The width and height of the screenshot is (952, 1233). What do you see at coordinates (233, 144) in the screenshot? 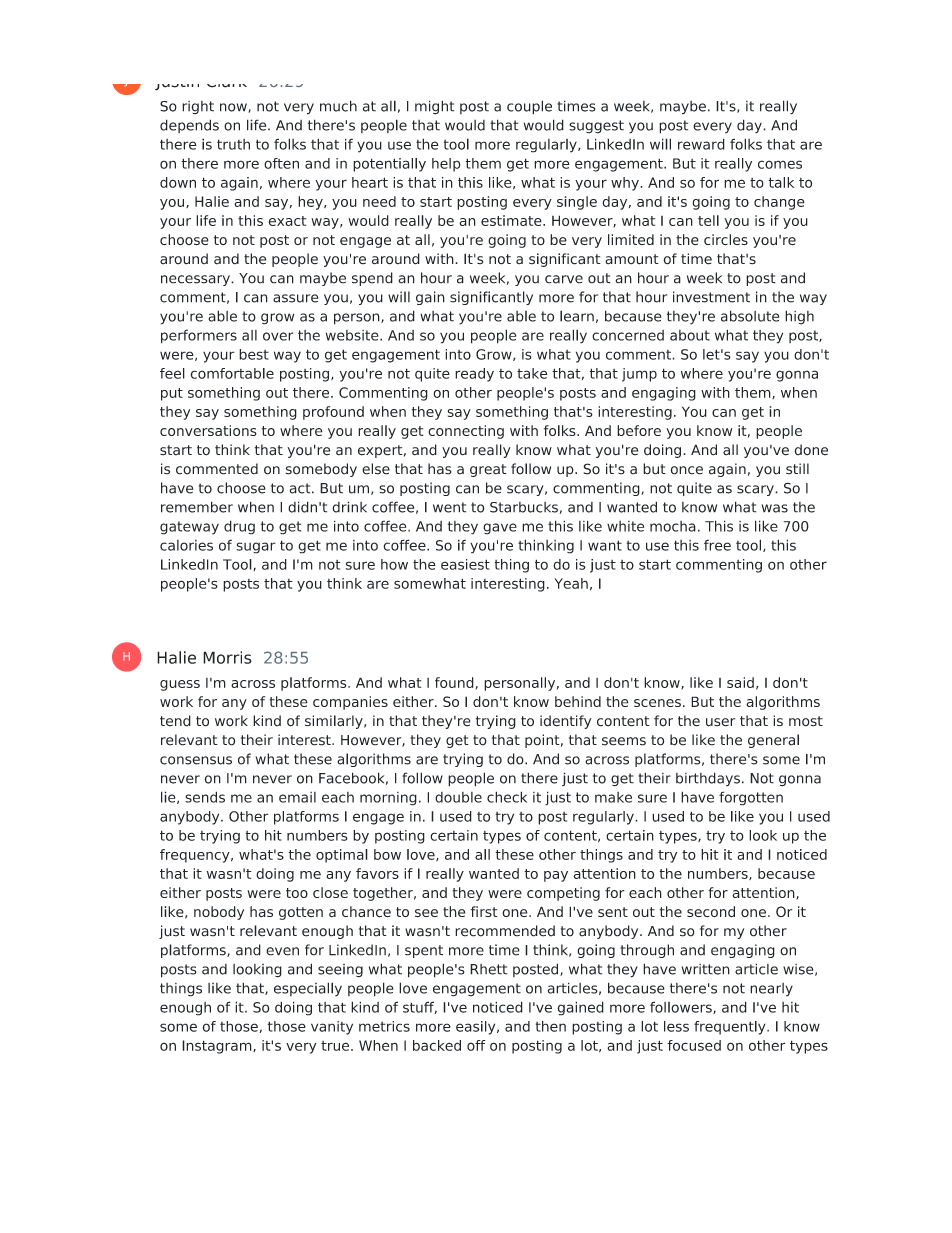
I see `truth` at bounding box center [233, 144].
